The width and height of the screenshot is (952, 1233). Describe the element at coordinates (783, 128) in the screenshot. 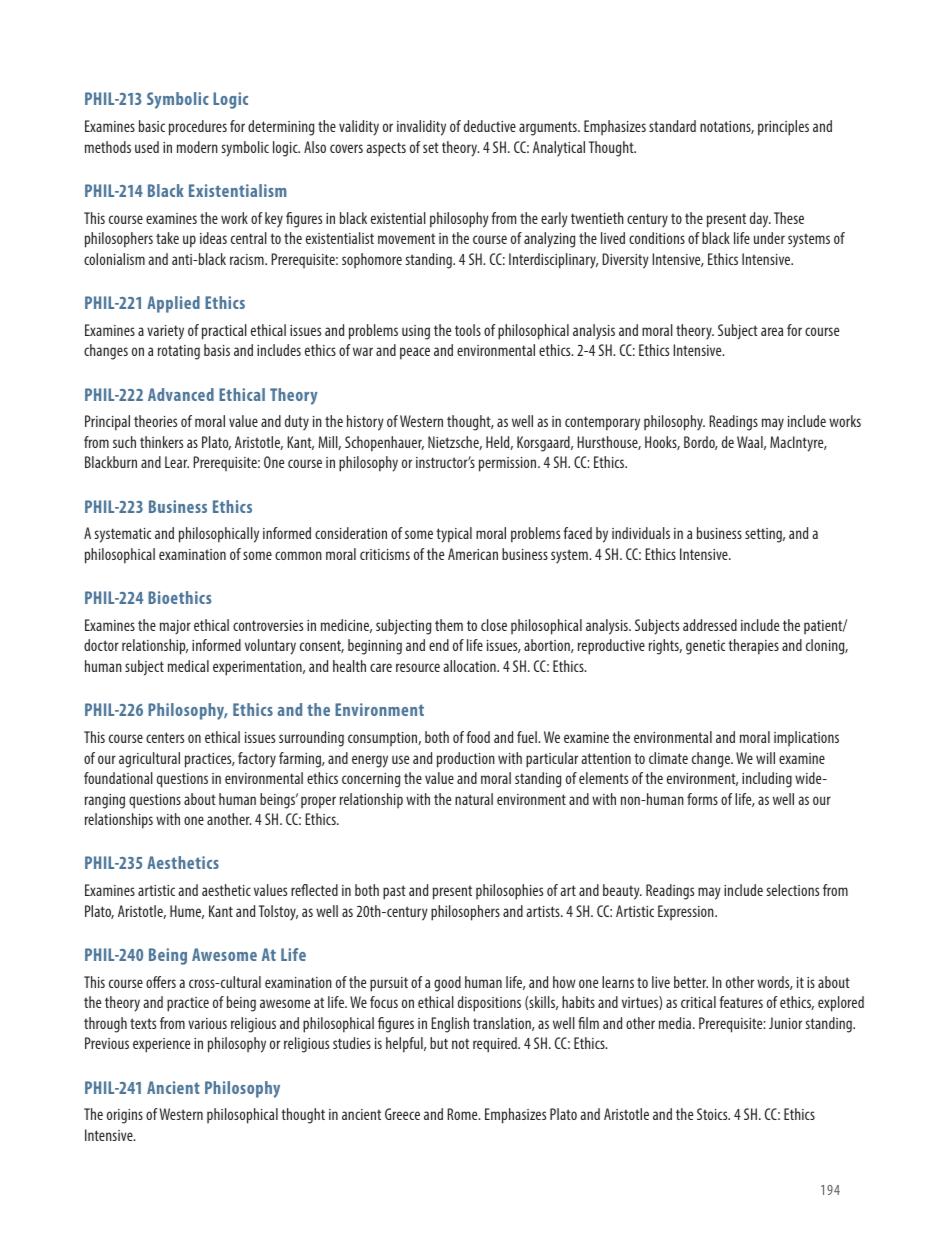

I see `principles` at that location.
